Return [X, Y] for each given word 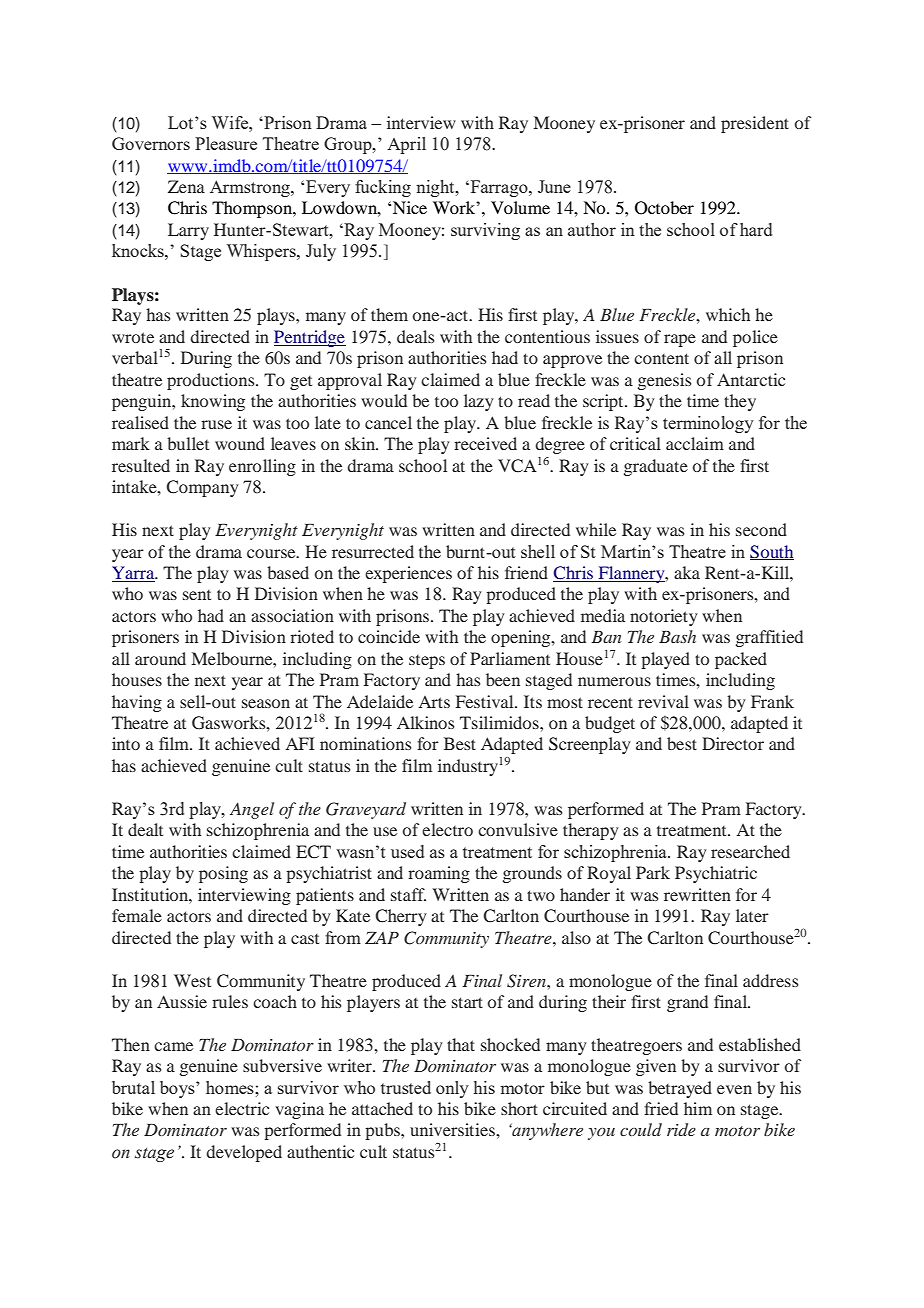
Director [733, 743]
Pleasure [226, 143]
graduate [656, 467]
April [406, 145]
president [755, 124]
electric [242, 1108]
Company [202, 488]
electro [447, 829]
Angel [252, 810]
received [485, 443]
